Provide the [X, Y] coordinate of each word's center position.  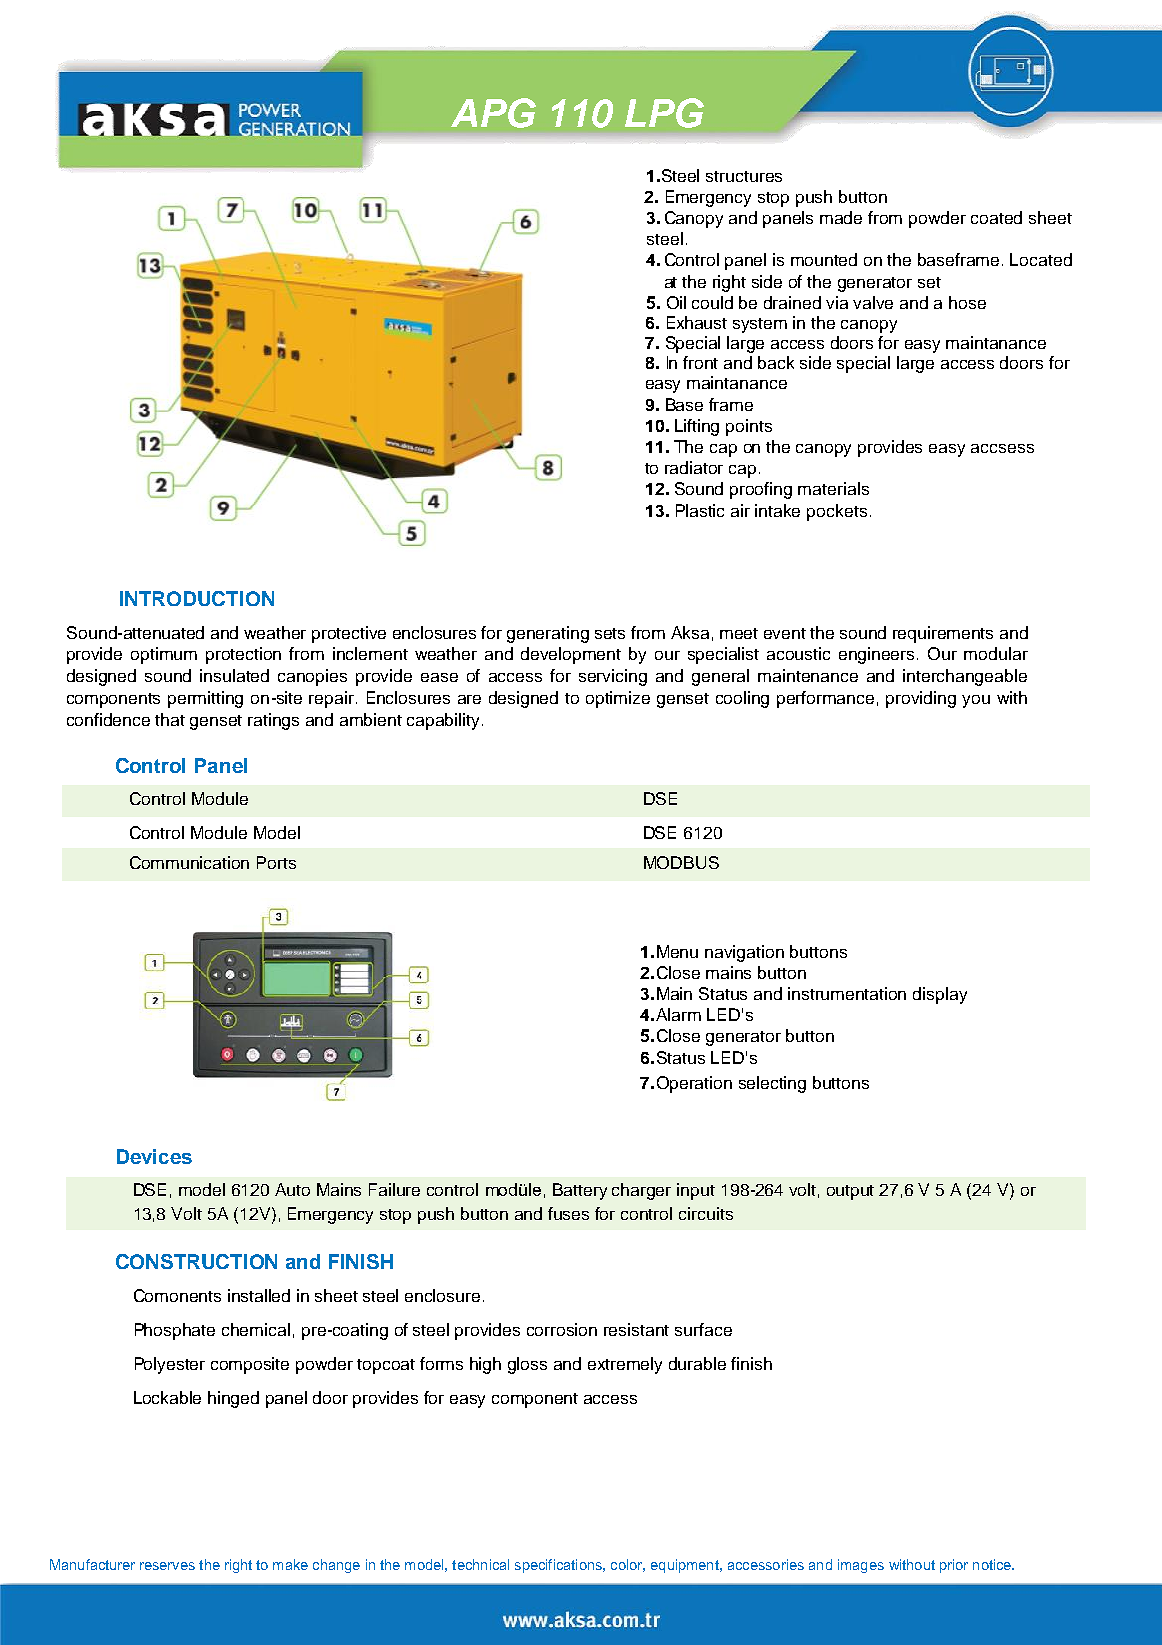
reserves [167, 1566]
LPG [664, 113]
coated [996, 217]
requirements [943, 634]
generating [548, 634]
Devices [154, 1156]
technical [480, 1564]
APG [493, 113]
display [940, 995]
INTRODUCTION [197, 598]
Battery [580, 1191]
